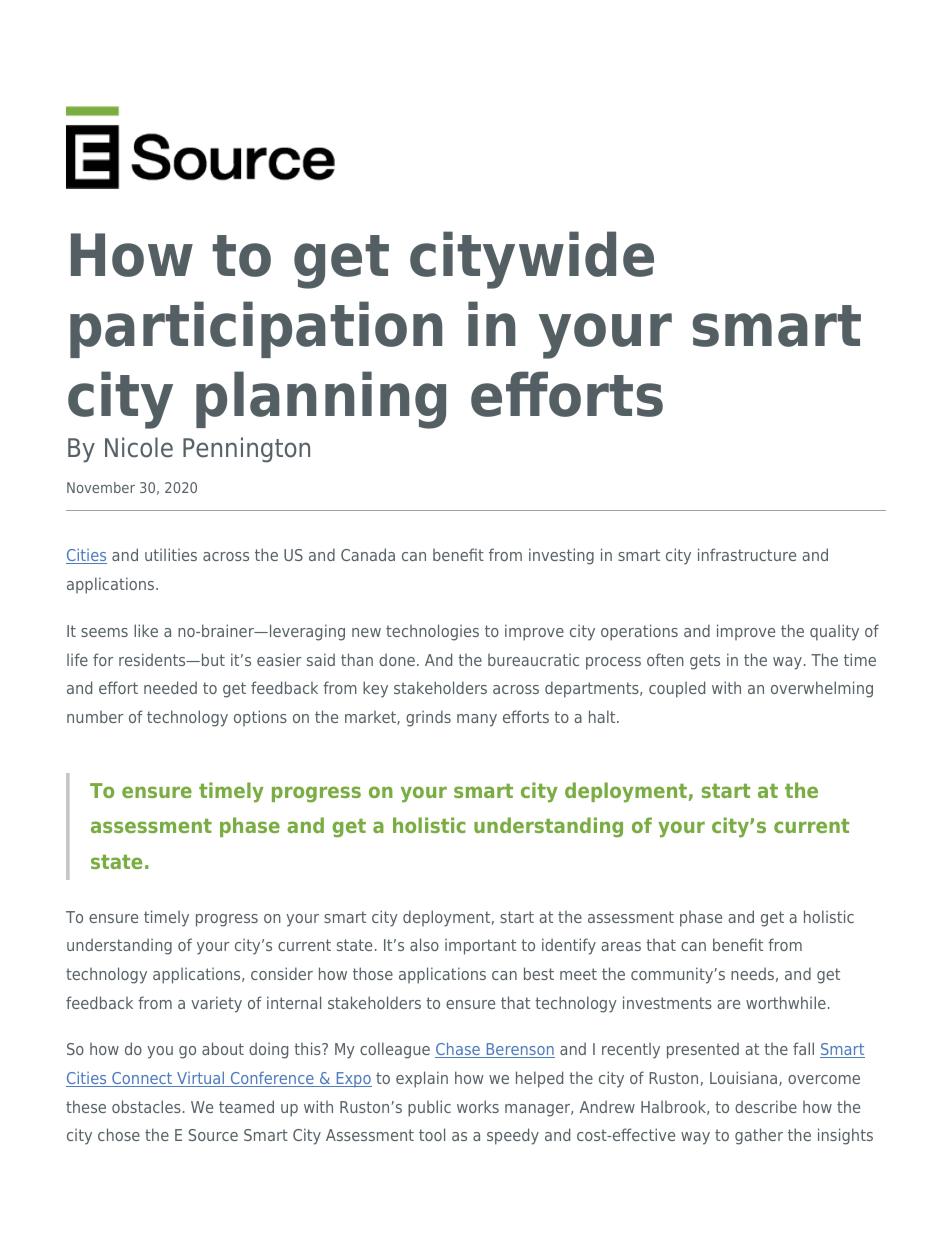 The image size is (952, 1233). Describe the element at coordinates (478, 1106) in the image. I see `works` at that location.
